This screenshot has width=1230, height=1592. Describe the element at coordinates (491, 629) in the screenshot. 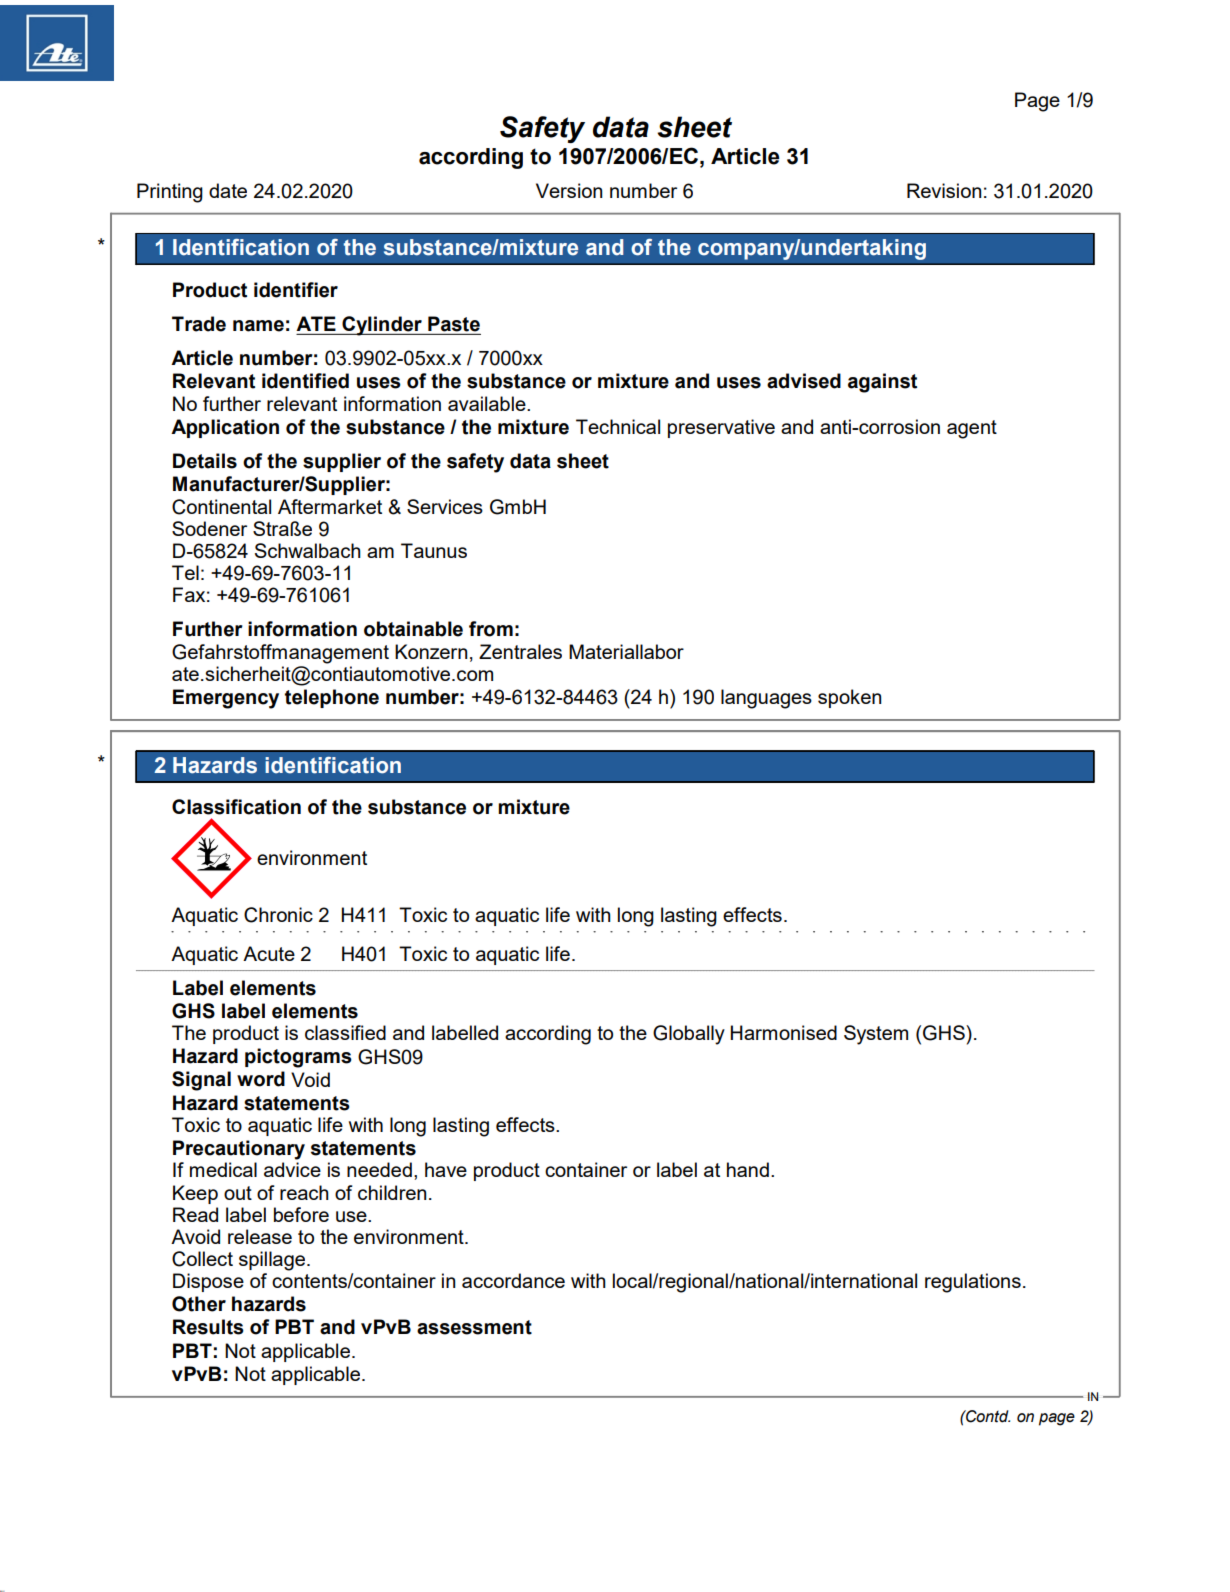

I see `from` at that location.
